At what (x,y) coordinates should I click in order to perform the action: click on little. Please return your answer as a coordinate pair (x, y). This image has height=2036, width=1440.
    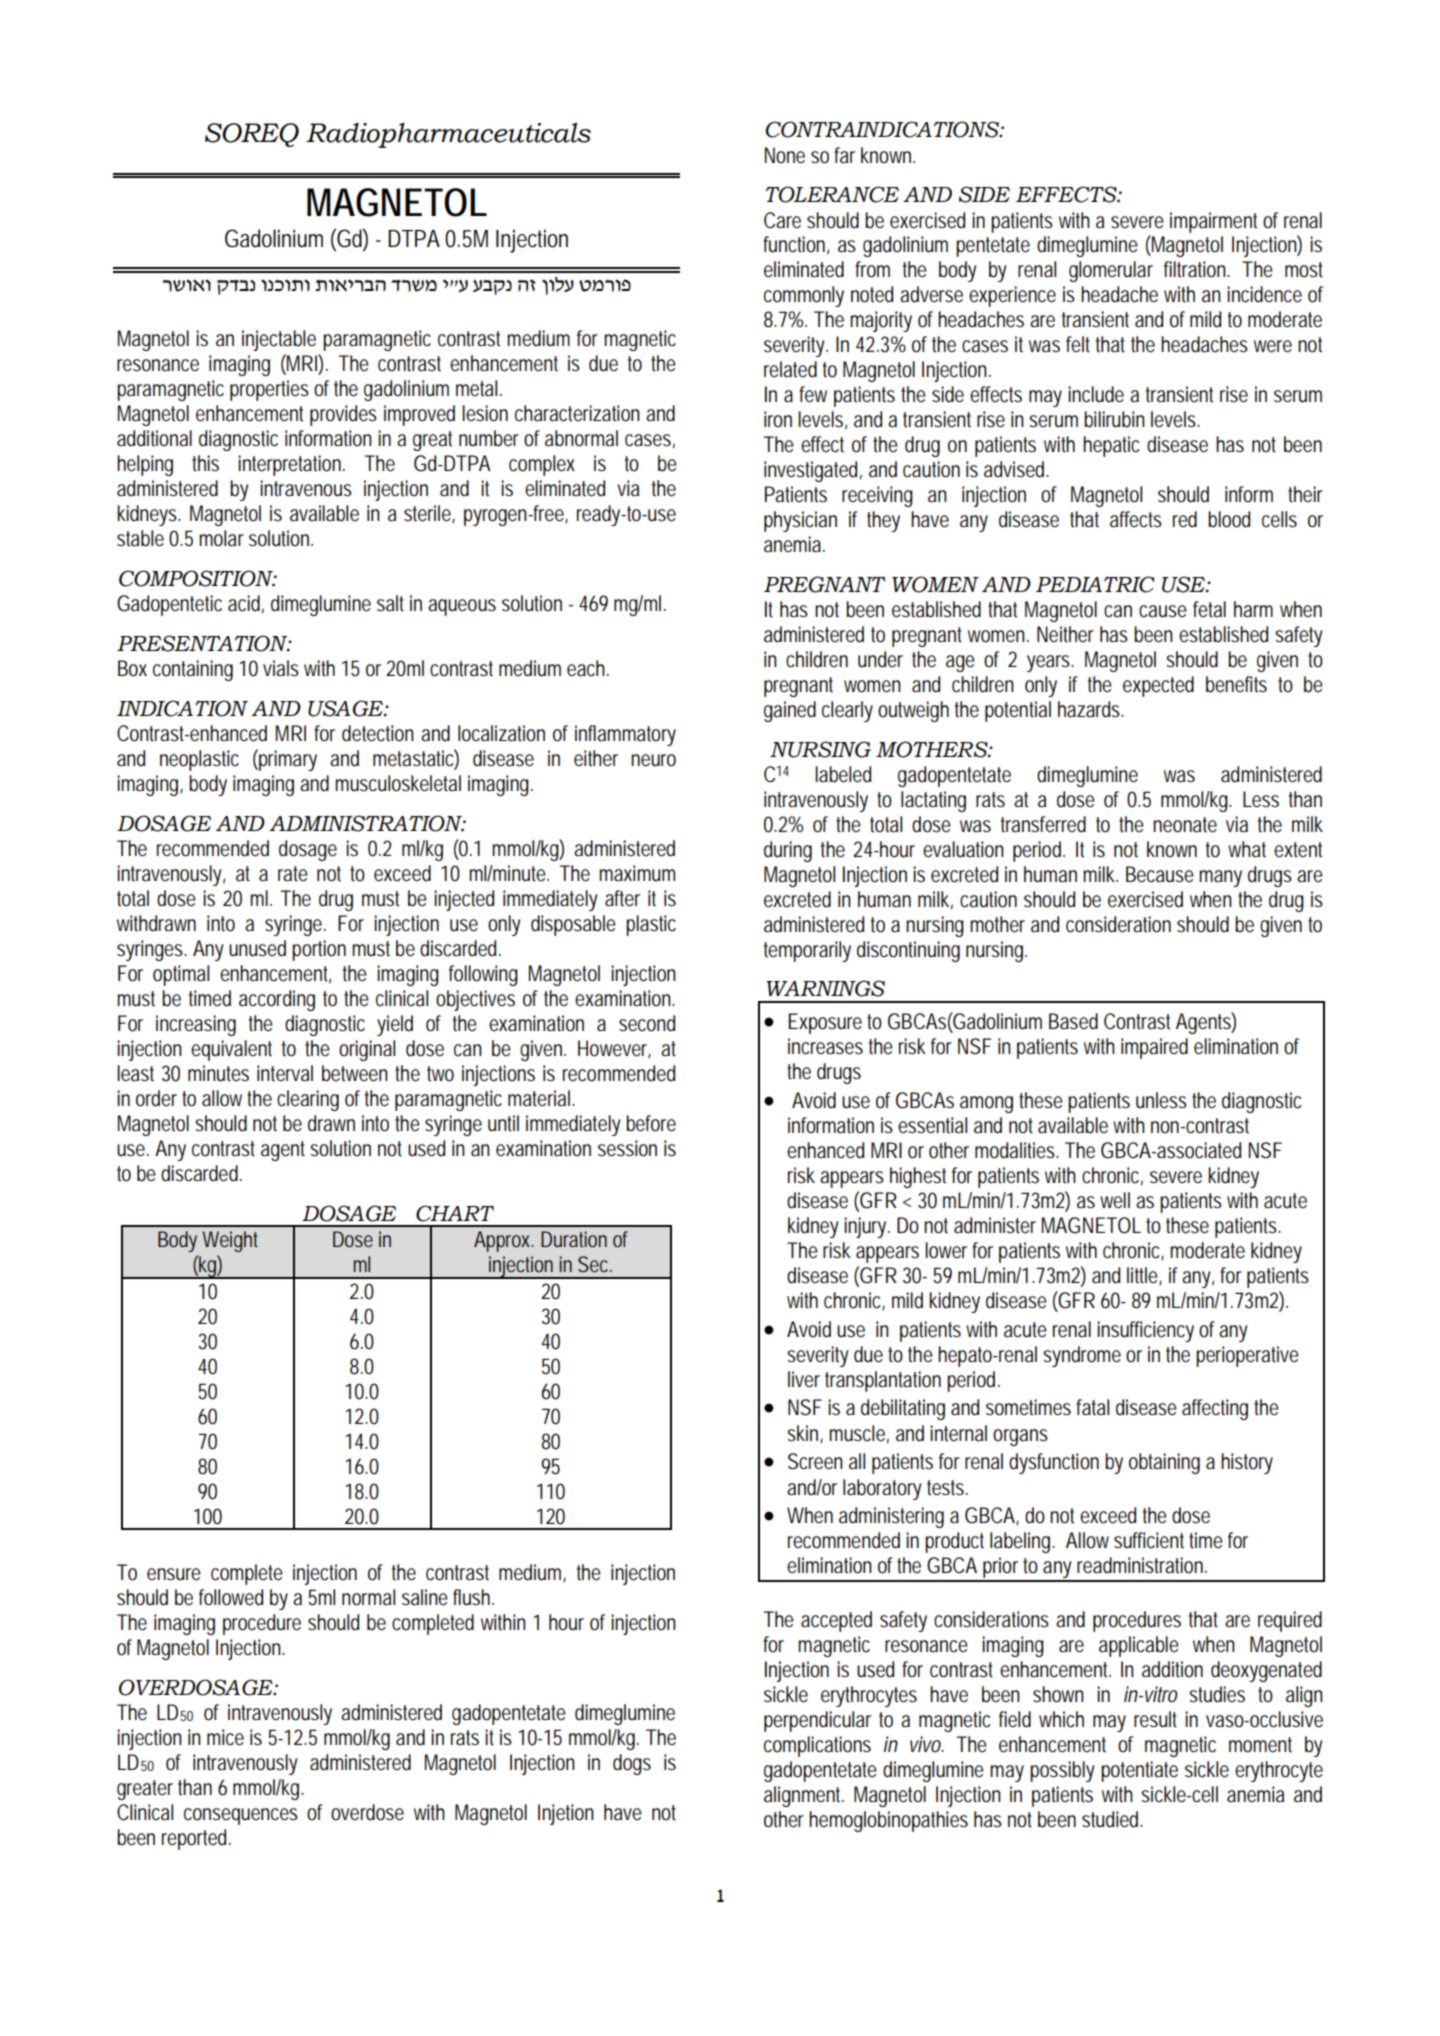
    Looking at the image, I should click on (1144, 1276).
